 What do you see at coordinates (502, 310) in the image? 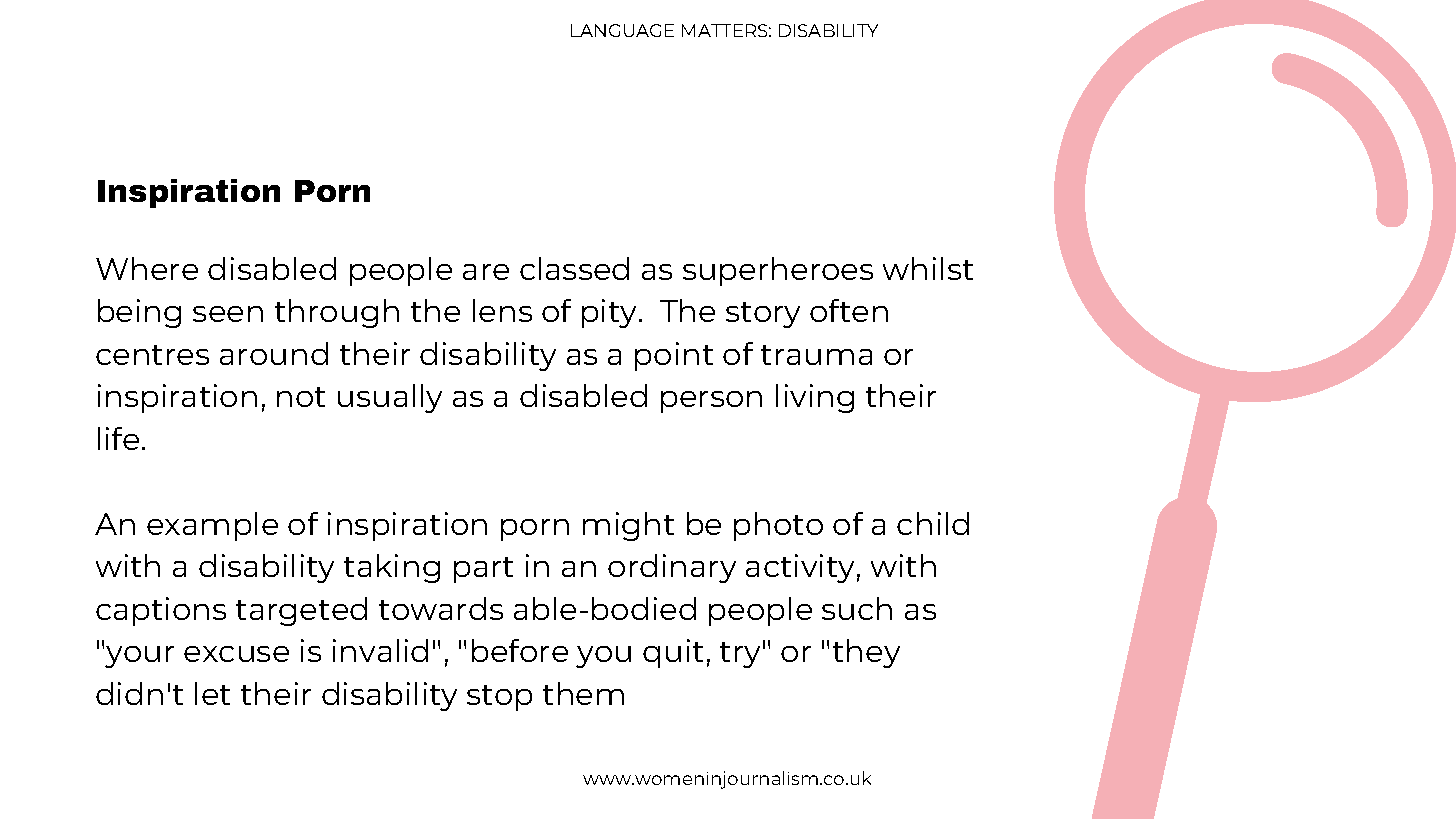
I see `lens` at bounding box center [502, 310].
